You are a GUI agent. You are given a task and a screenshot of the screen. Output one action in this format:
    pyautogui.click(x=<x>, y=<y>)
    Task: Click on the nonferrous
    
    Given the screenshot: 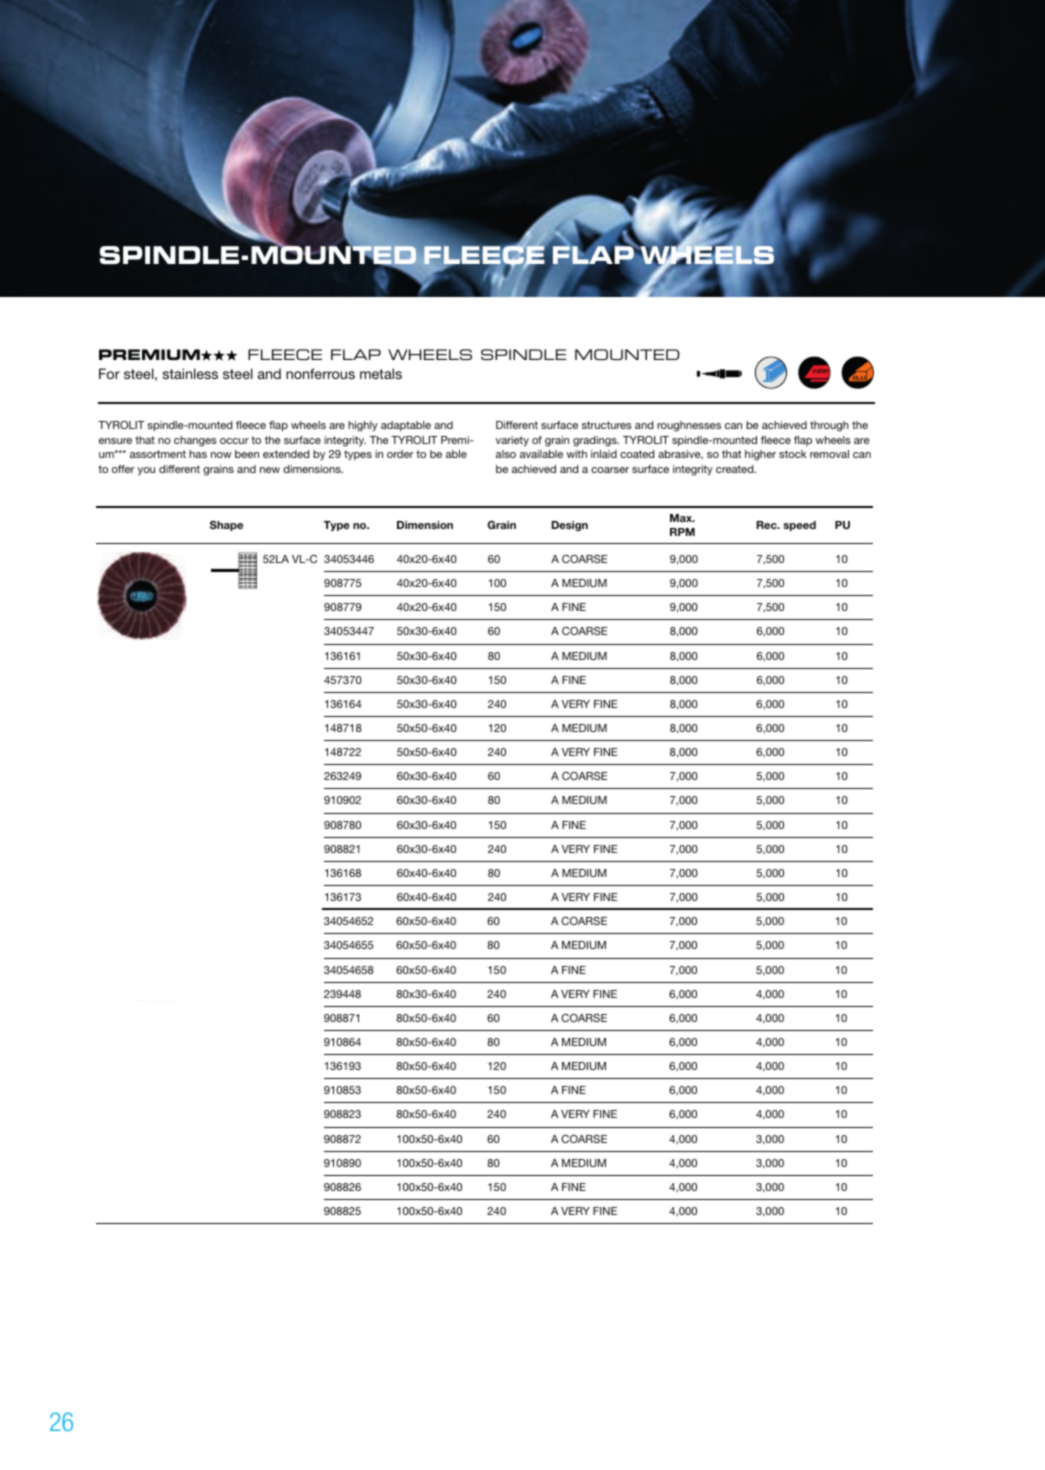 What is the action you would take?
    pyautogui.click(x=320, y=373)
